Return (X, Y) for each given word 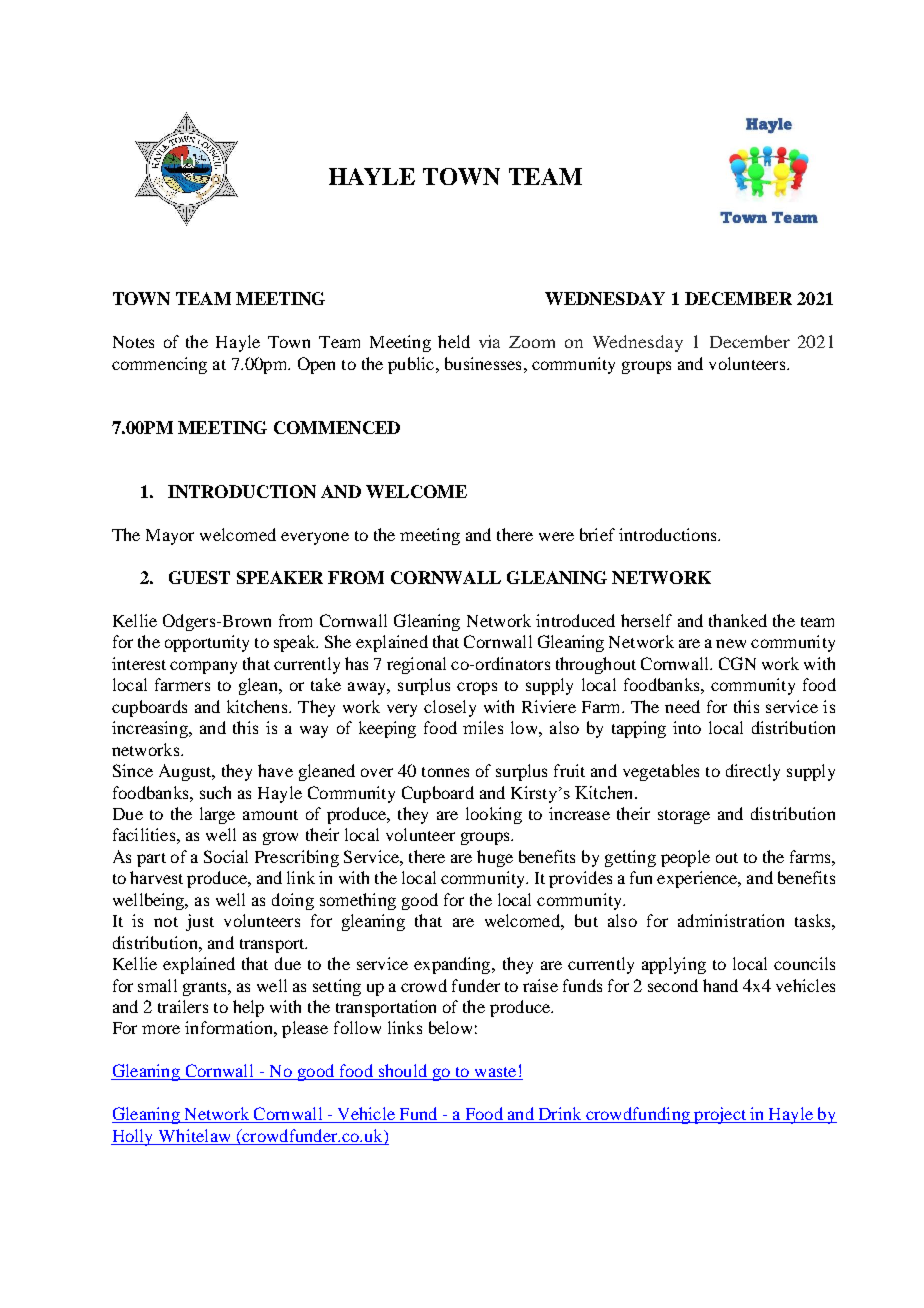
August (186, 772)
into (687, 727)
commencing (159, 365)
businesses (483, 363)
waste (495, 1073)
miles (483, 727)
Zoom (532, 342)
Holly (133, 1137)
